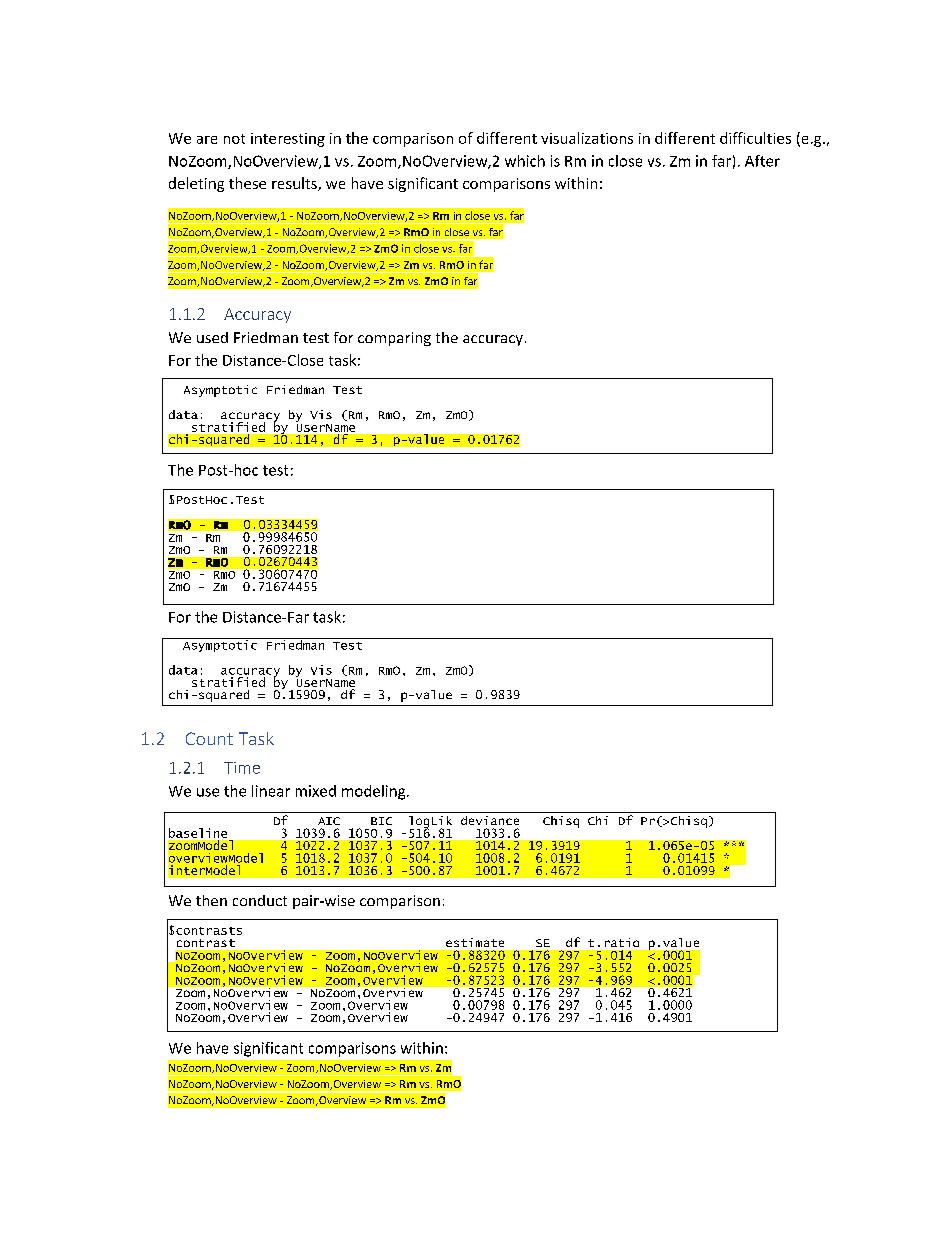 The height and width of the screenshot is (1233, 952). I want to click on modeling, so click(375, 792).
